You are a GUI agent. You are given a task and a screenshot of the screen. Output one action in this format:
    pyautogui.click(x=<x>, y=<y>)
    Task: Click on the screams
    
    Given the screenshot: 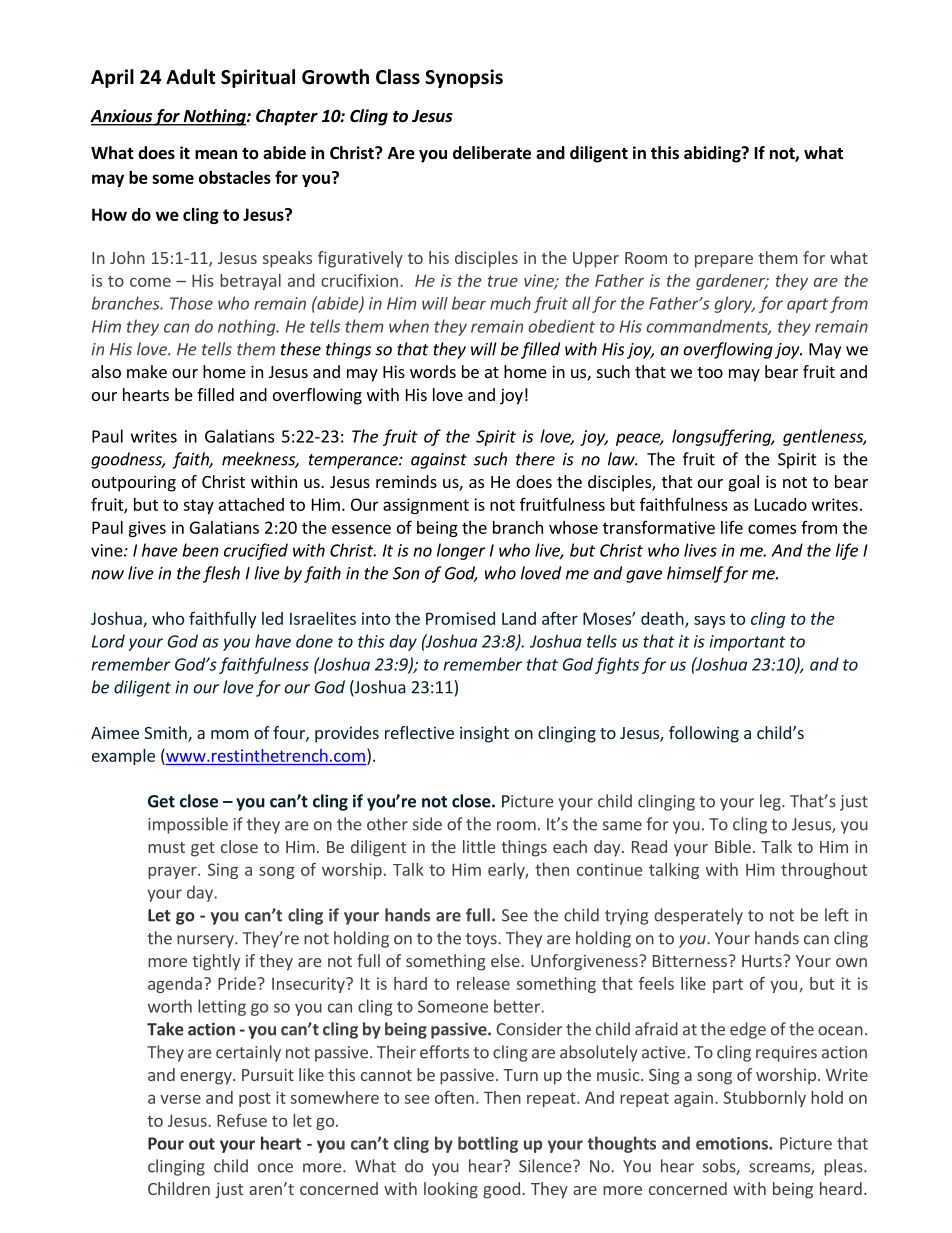 What is the action you would take?
    pyautogui.click(x=780, y=1169)
